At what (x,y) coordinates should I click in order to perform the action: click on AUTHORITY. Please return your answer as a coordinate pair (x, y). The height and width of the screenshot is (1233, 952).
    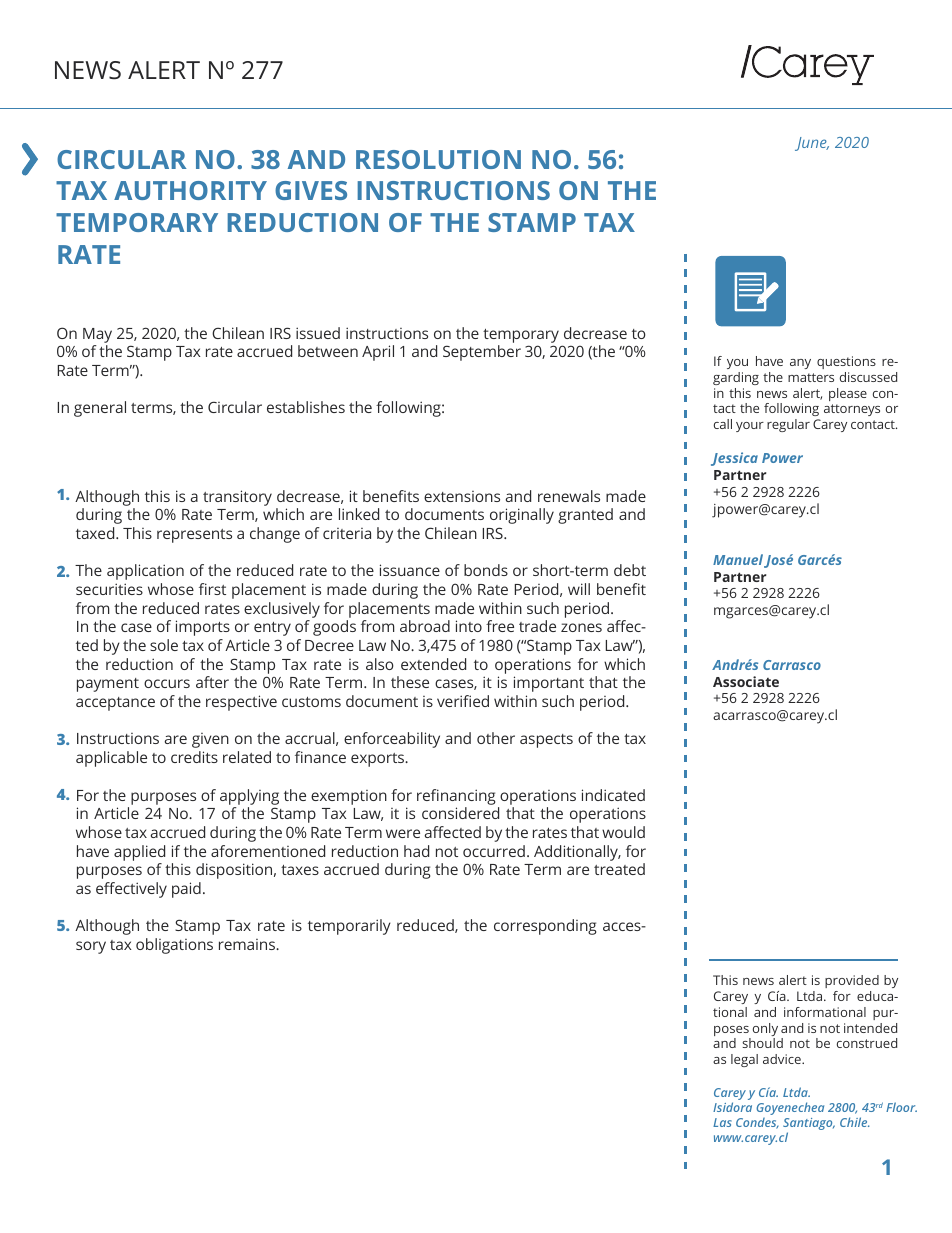
    Looking at the image, I should click on (190, 190).
